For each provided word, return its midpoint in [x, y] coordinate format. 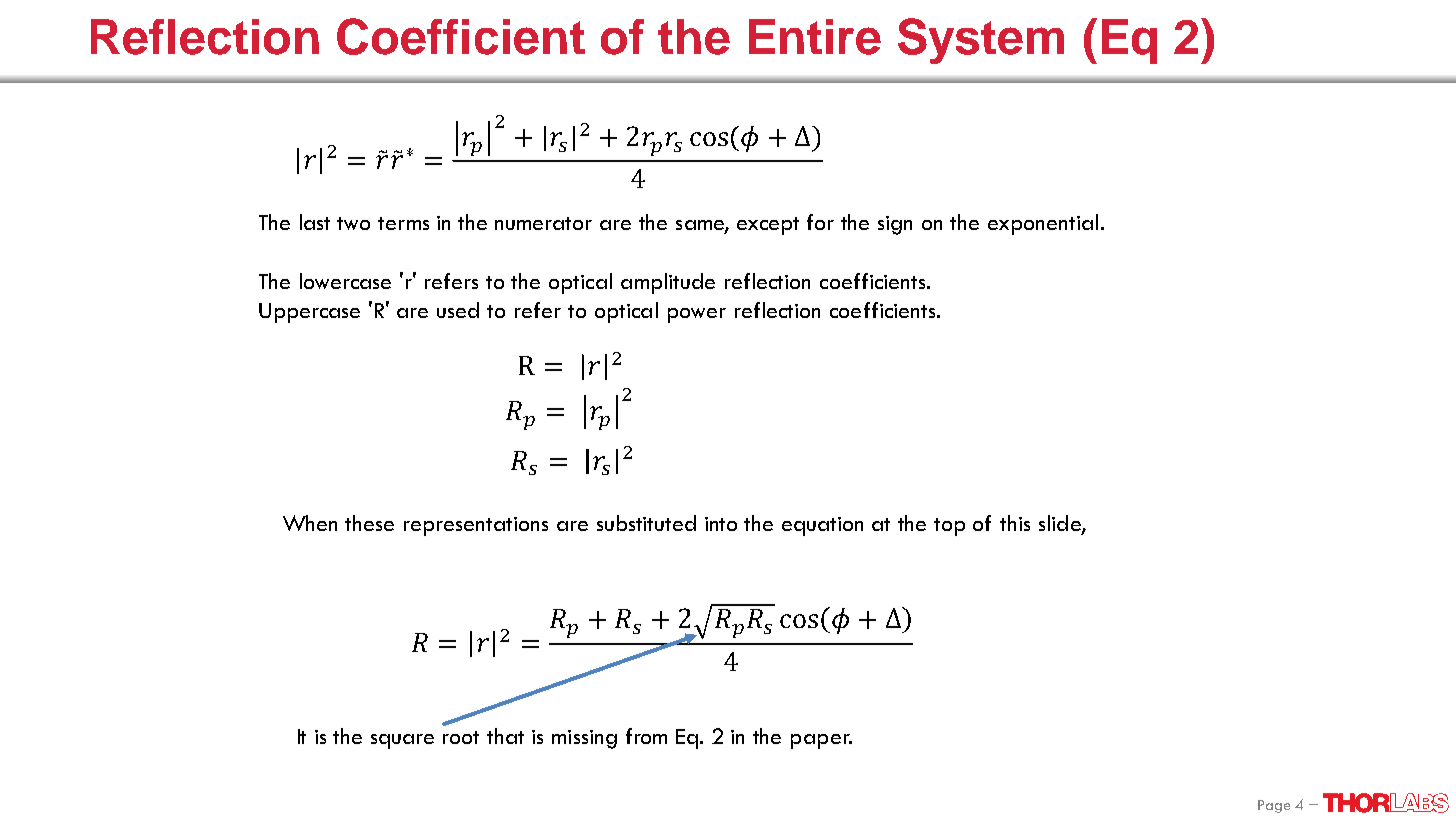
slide [1061, 524]
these [369, 523]
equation [822, 526]
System [981, 41]
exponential [1043, 224]
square [402, 741]
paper [821, 741]
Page [1274, 806]
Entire [815, 37]
